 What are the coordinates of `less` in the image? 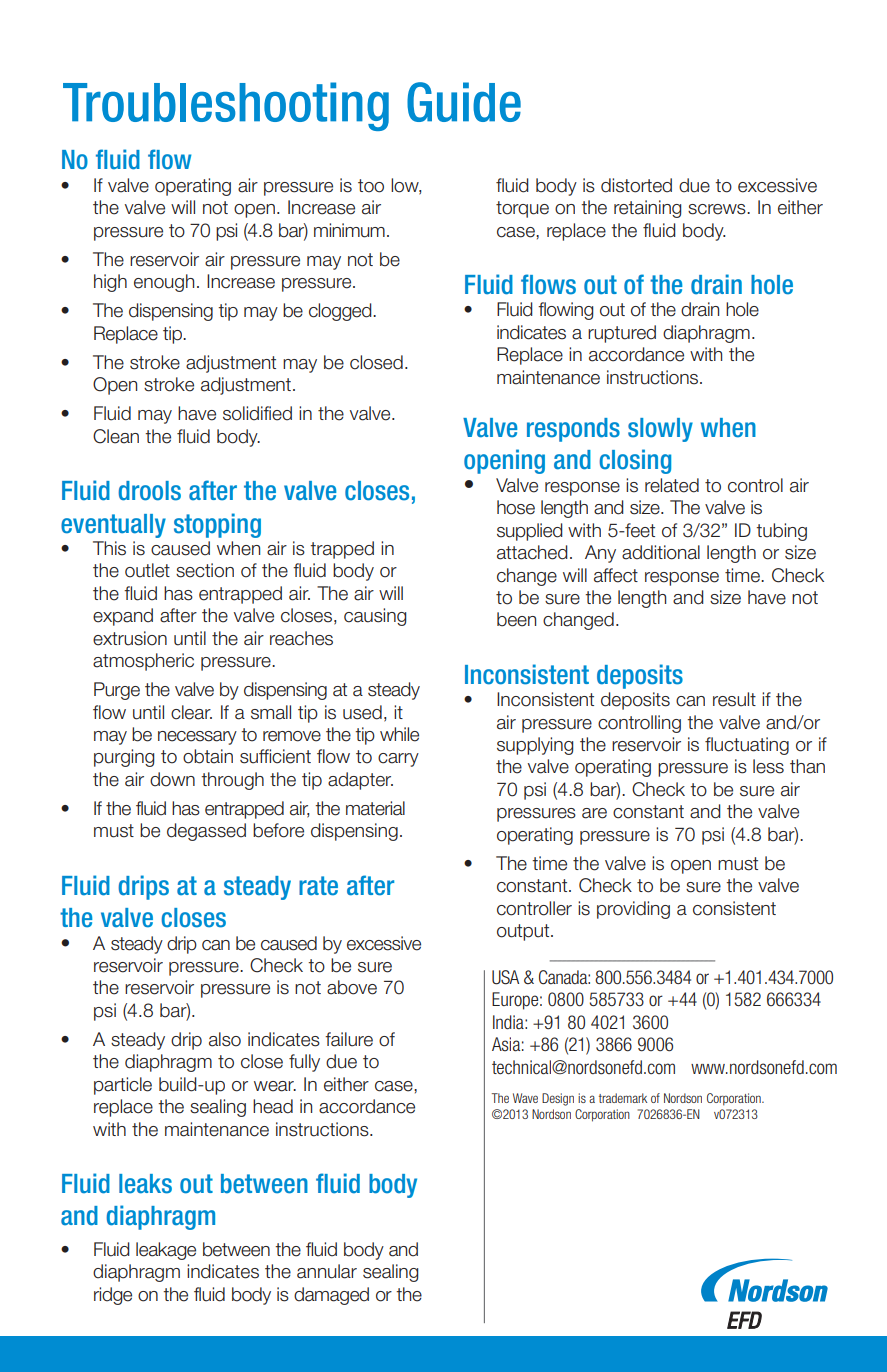 It's located at (768, 766).
